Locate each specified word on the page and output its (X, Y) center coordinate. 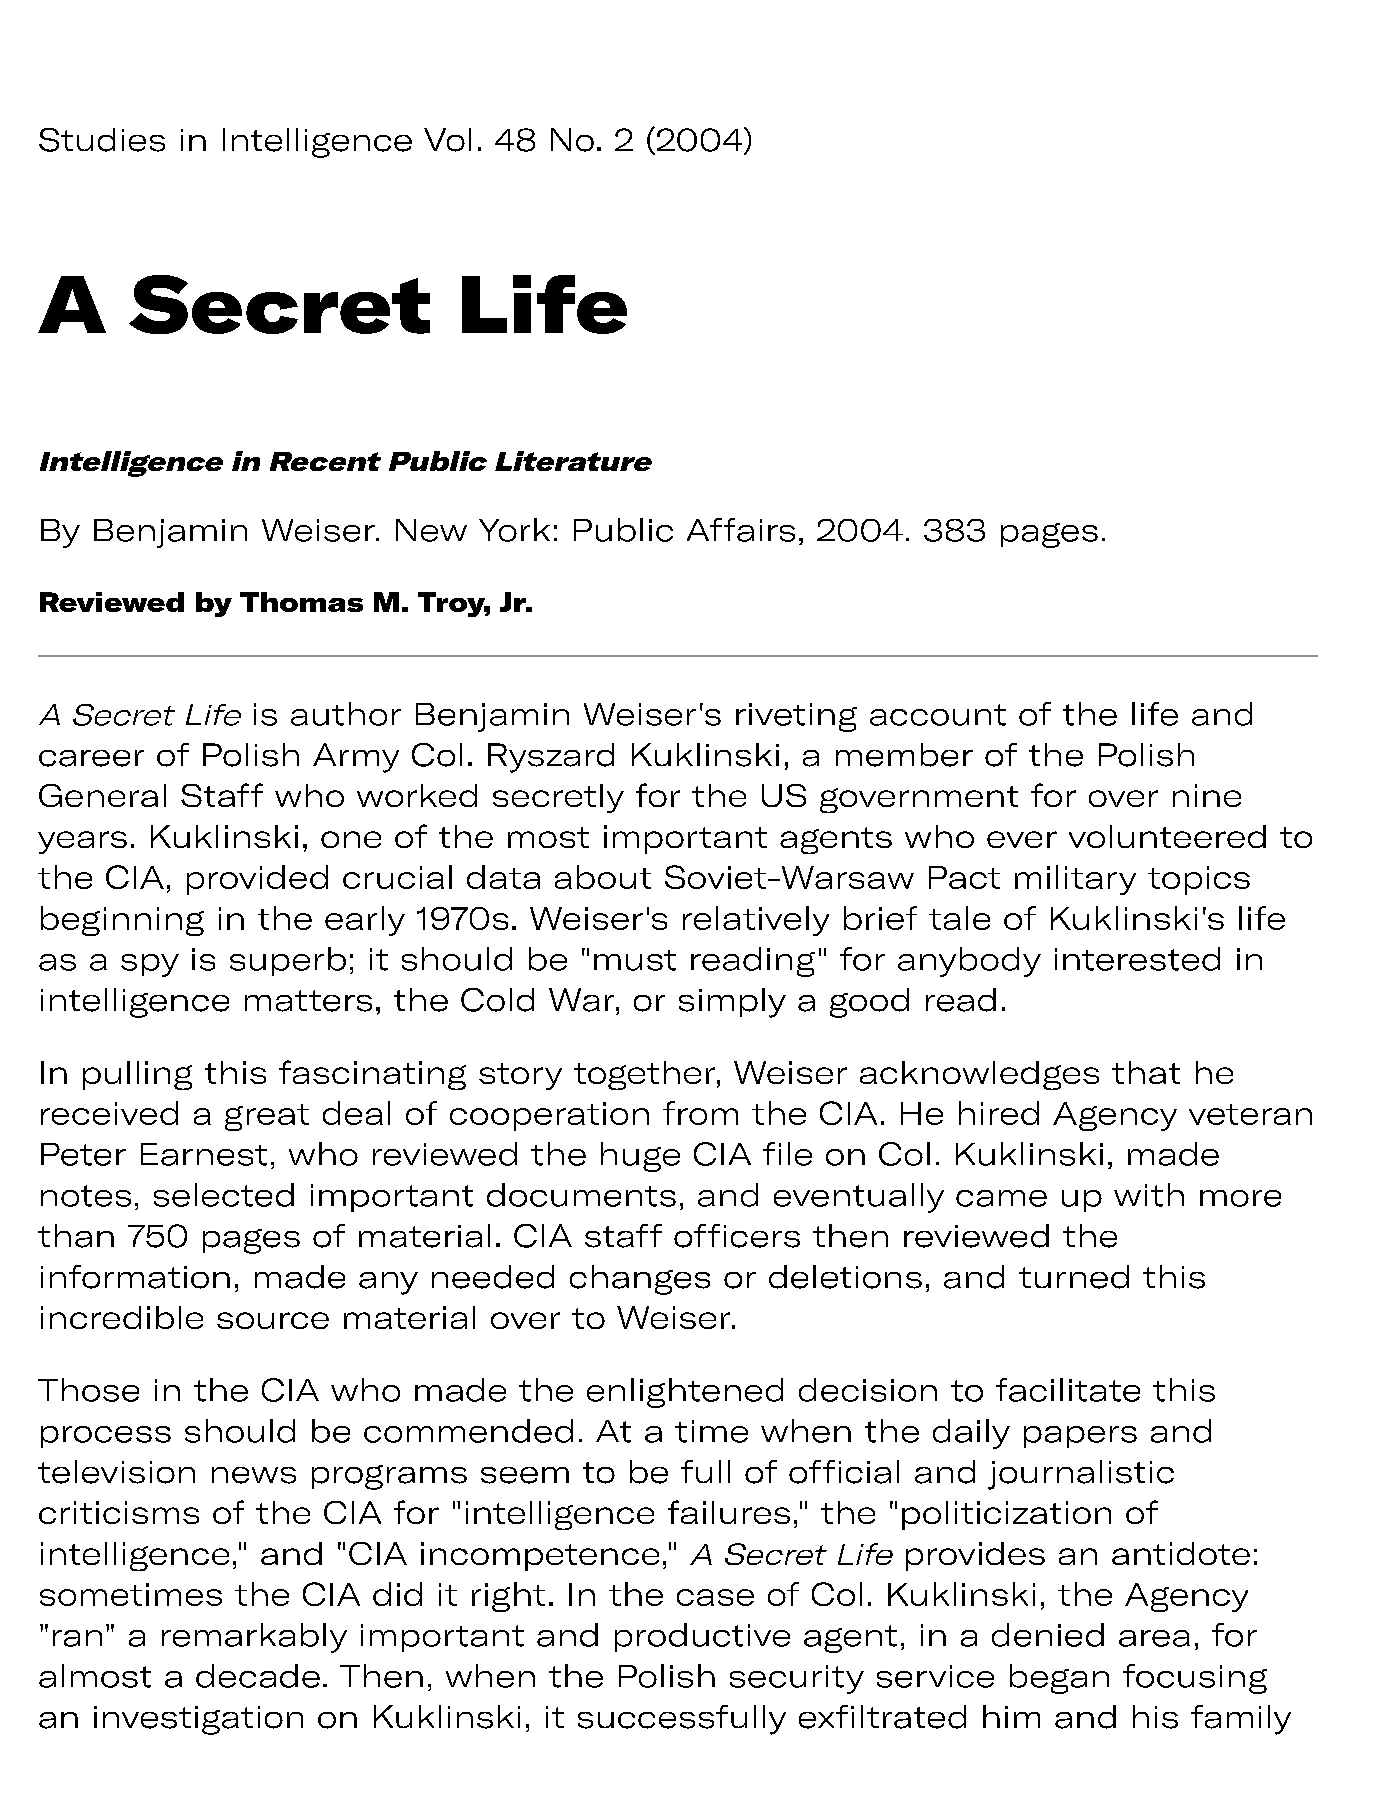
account (938, 715)
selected (224, 1195)
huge (640, 1157)
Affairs (741, 530)
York (514, 530)
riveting (796, 717)
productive (702, 1637)
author (346, 714)
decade (258, 1676)
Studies (102, 140)
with (1149, 1195)
